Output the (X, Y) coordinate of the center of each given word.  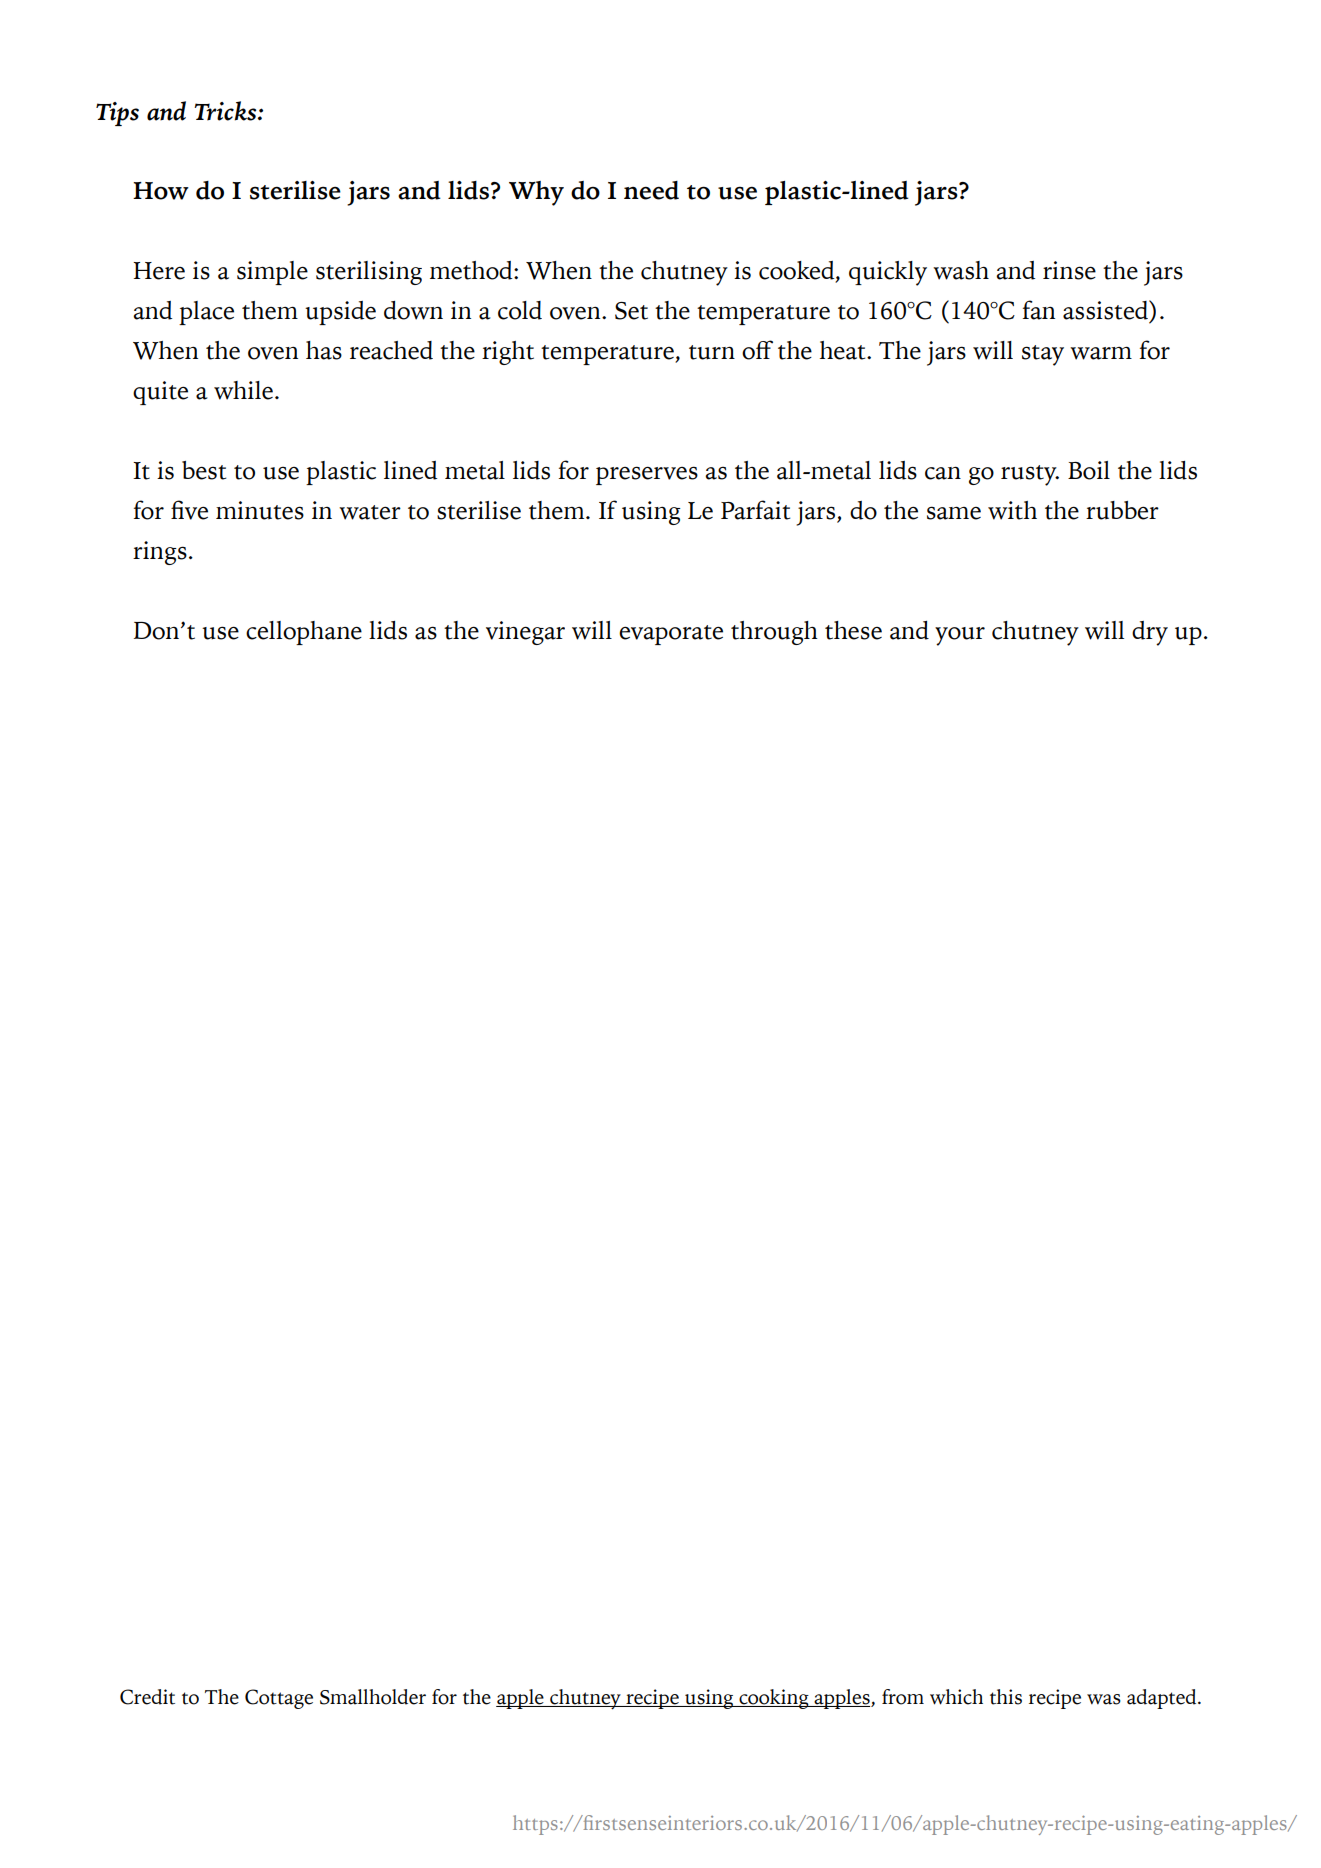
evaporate (671, 635)
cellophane (304, 633)
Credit (147, 1697)
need (651, 190)
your (960, 636)
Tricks (226, 111)
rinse (1069, 270)
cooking (774, 1699)
